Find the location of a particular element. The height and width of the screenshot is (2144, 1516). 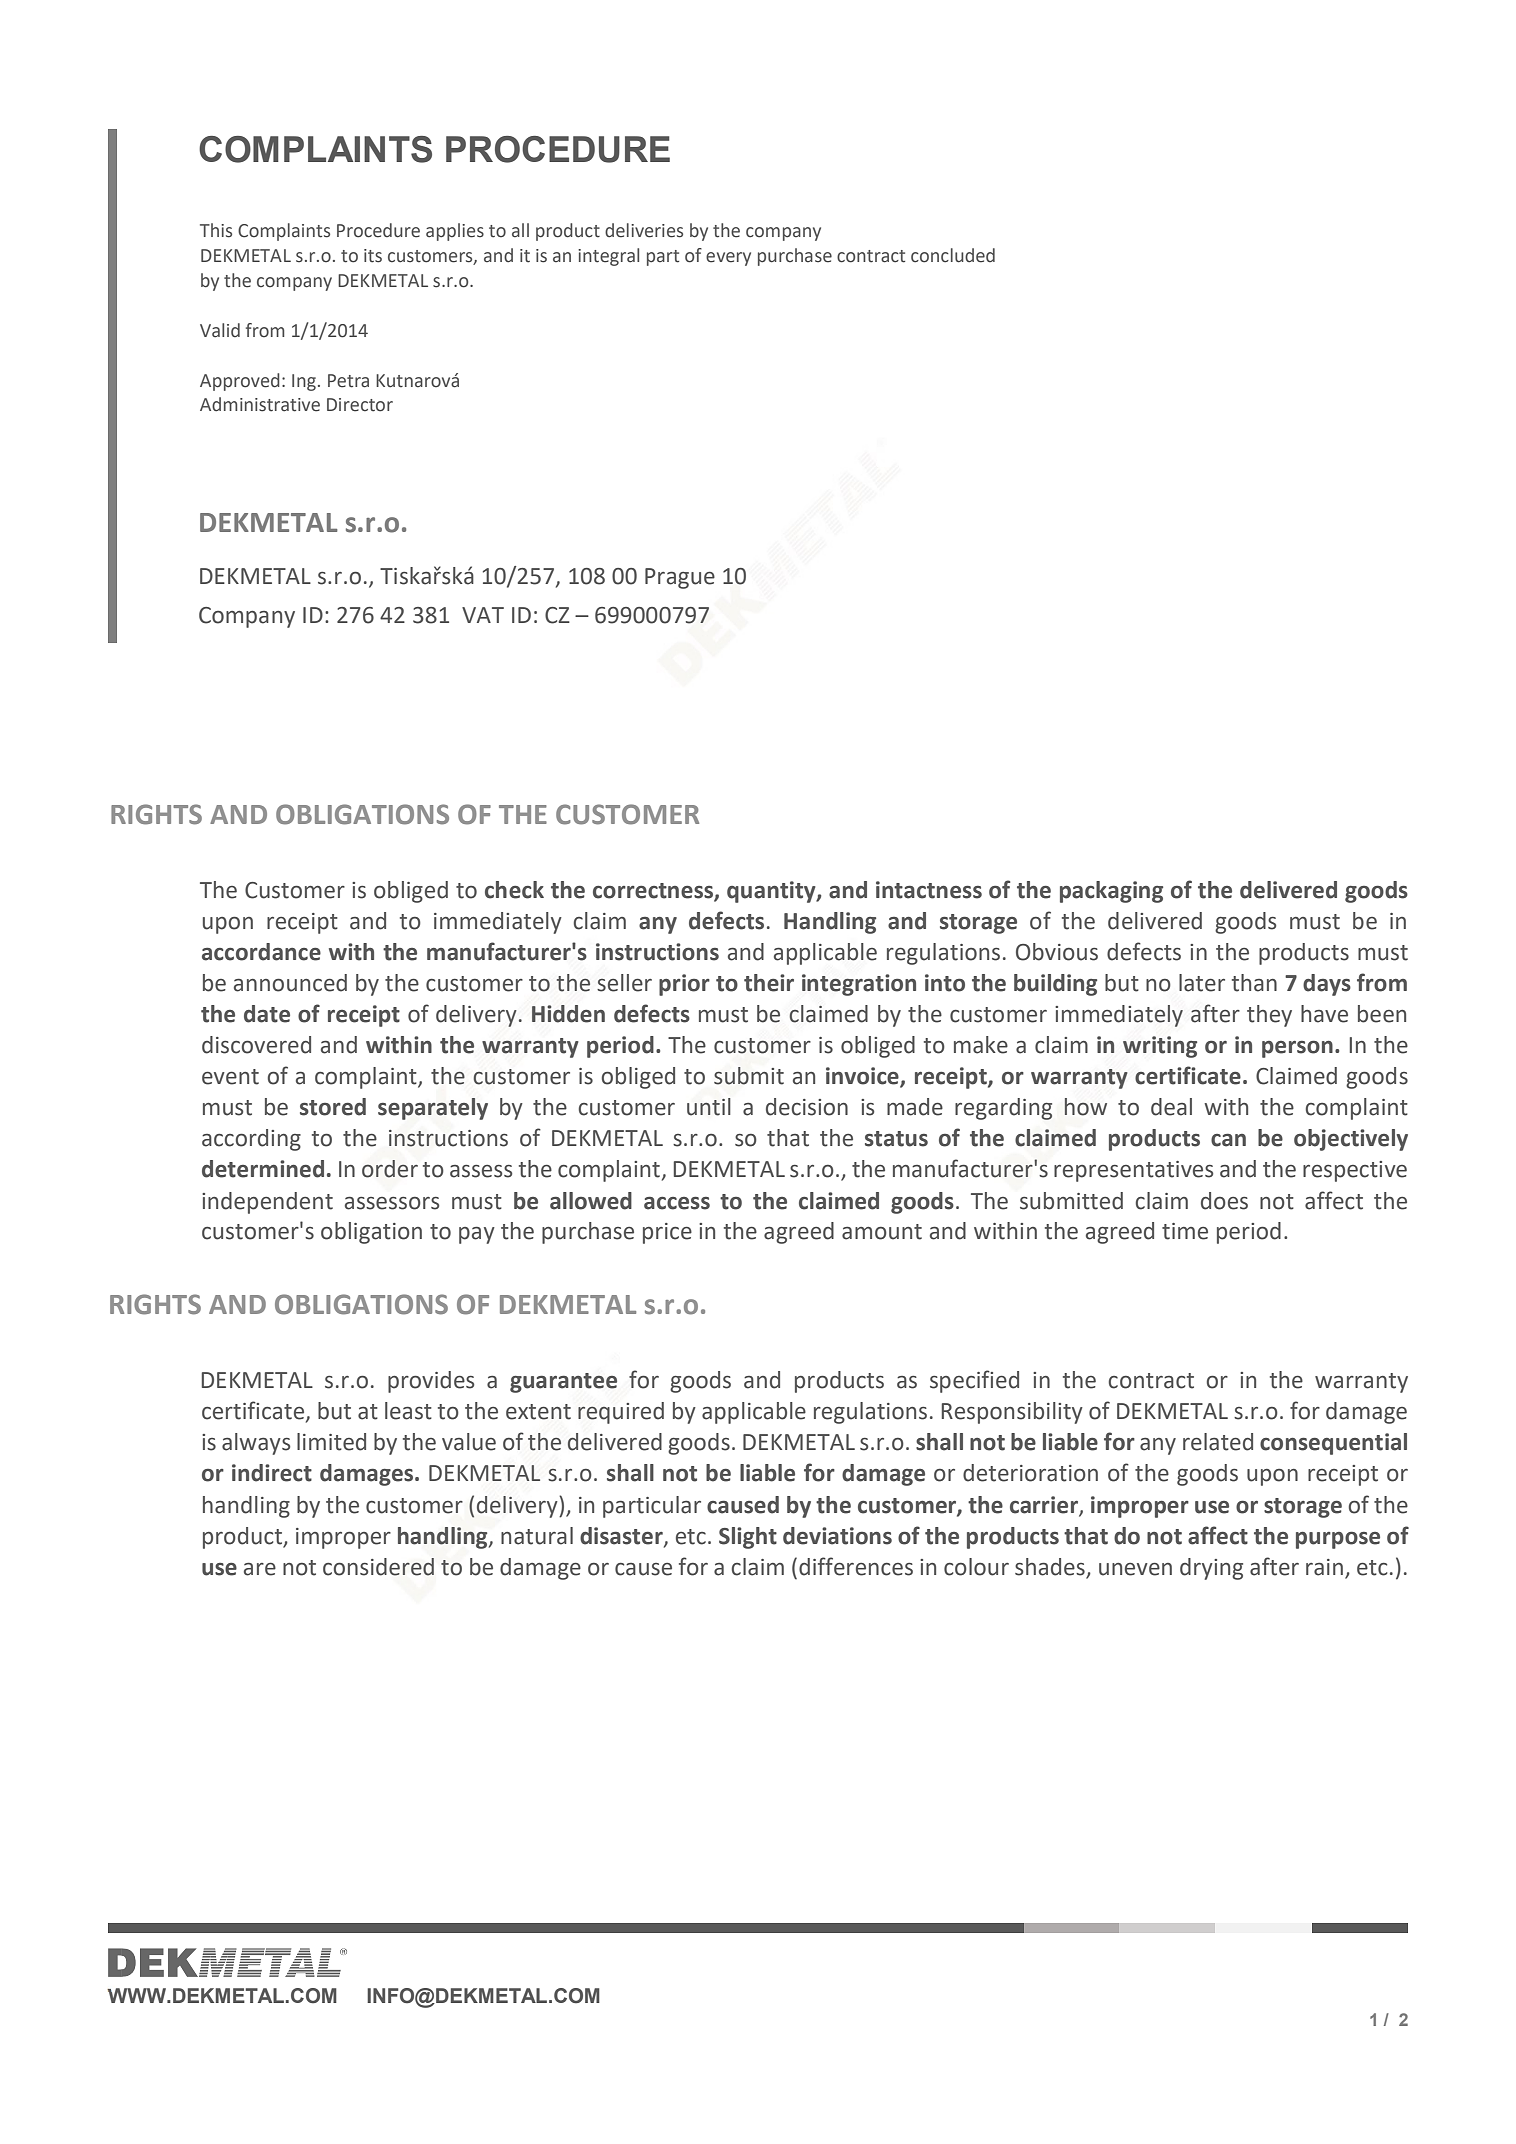

can is located at coordinates (1228, 1140).
